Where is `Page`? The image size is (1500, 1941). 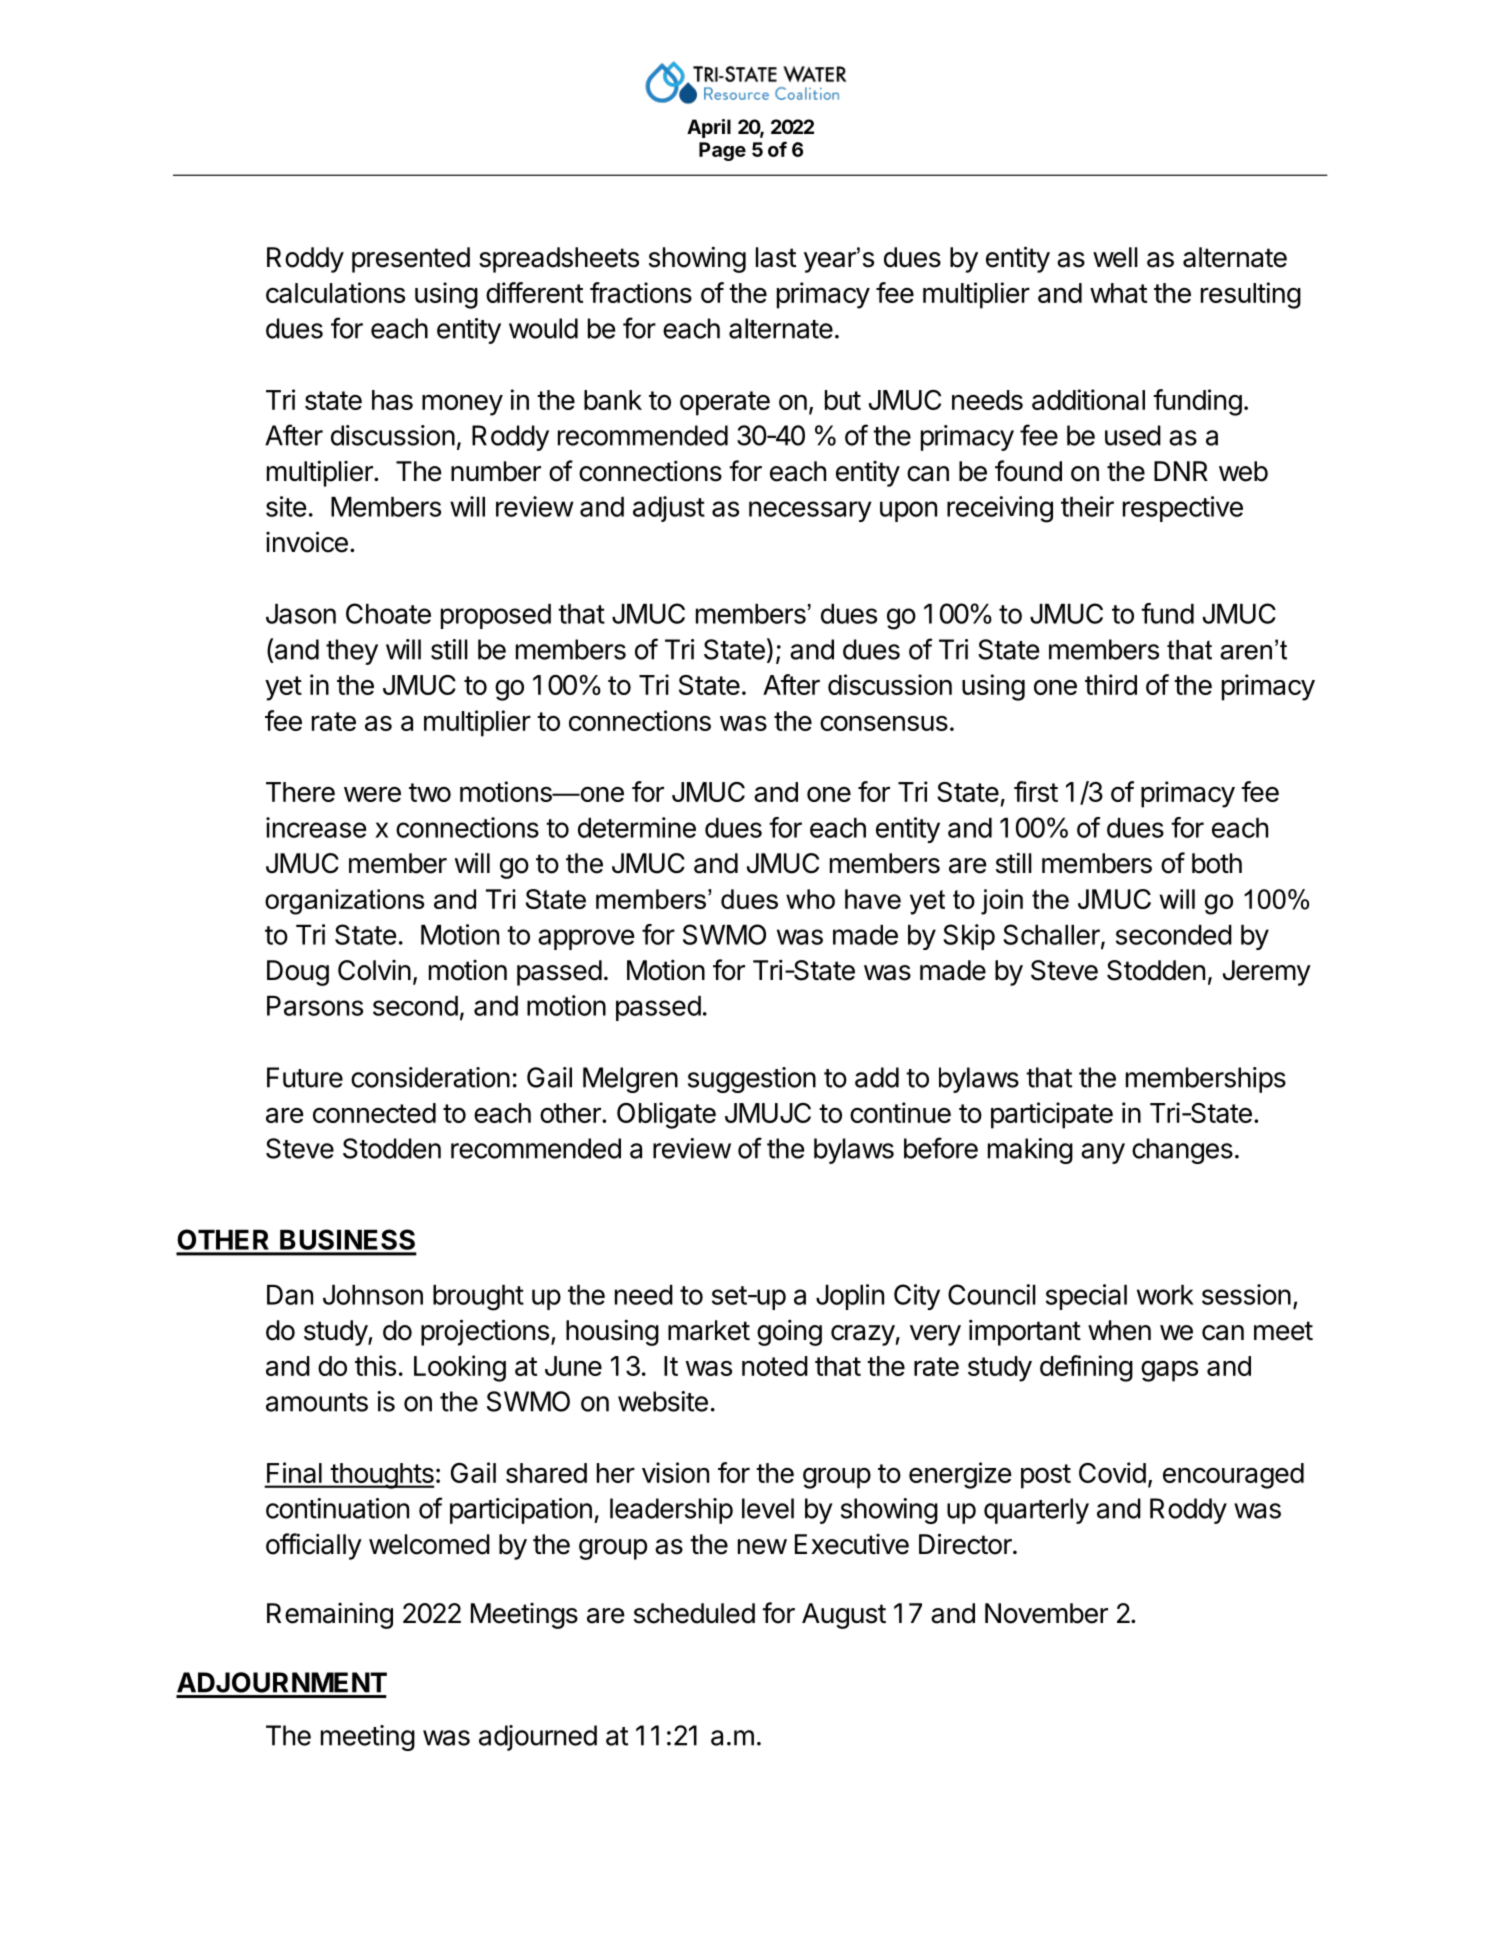
Page is located at coordinates (722, 151).
